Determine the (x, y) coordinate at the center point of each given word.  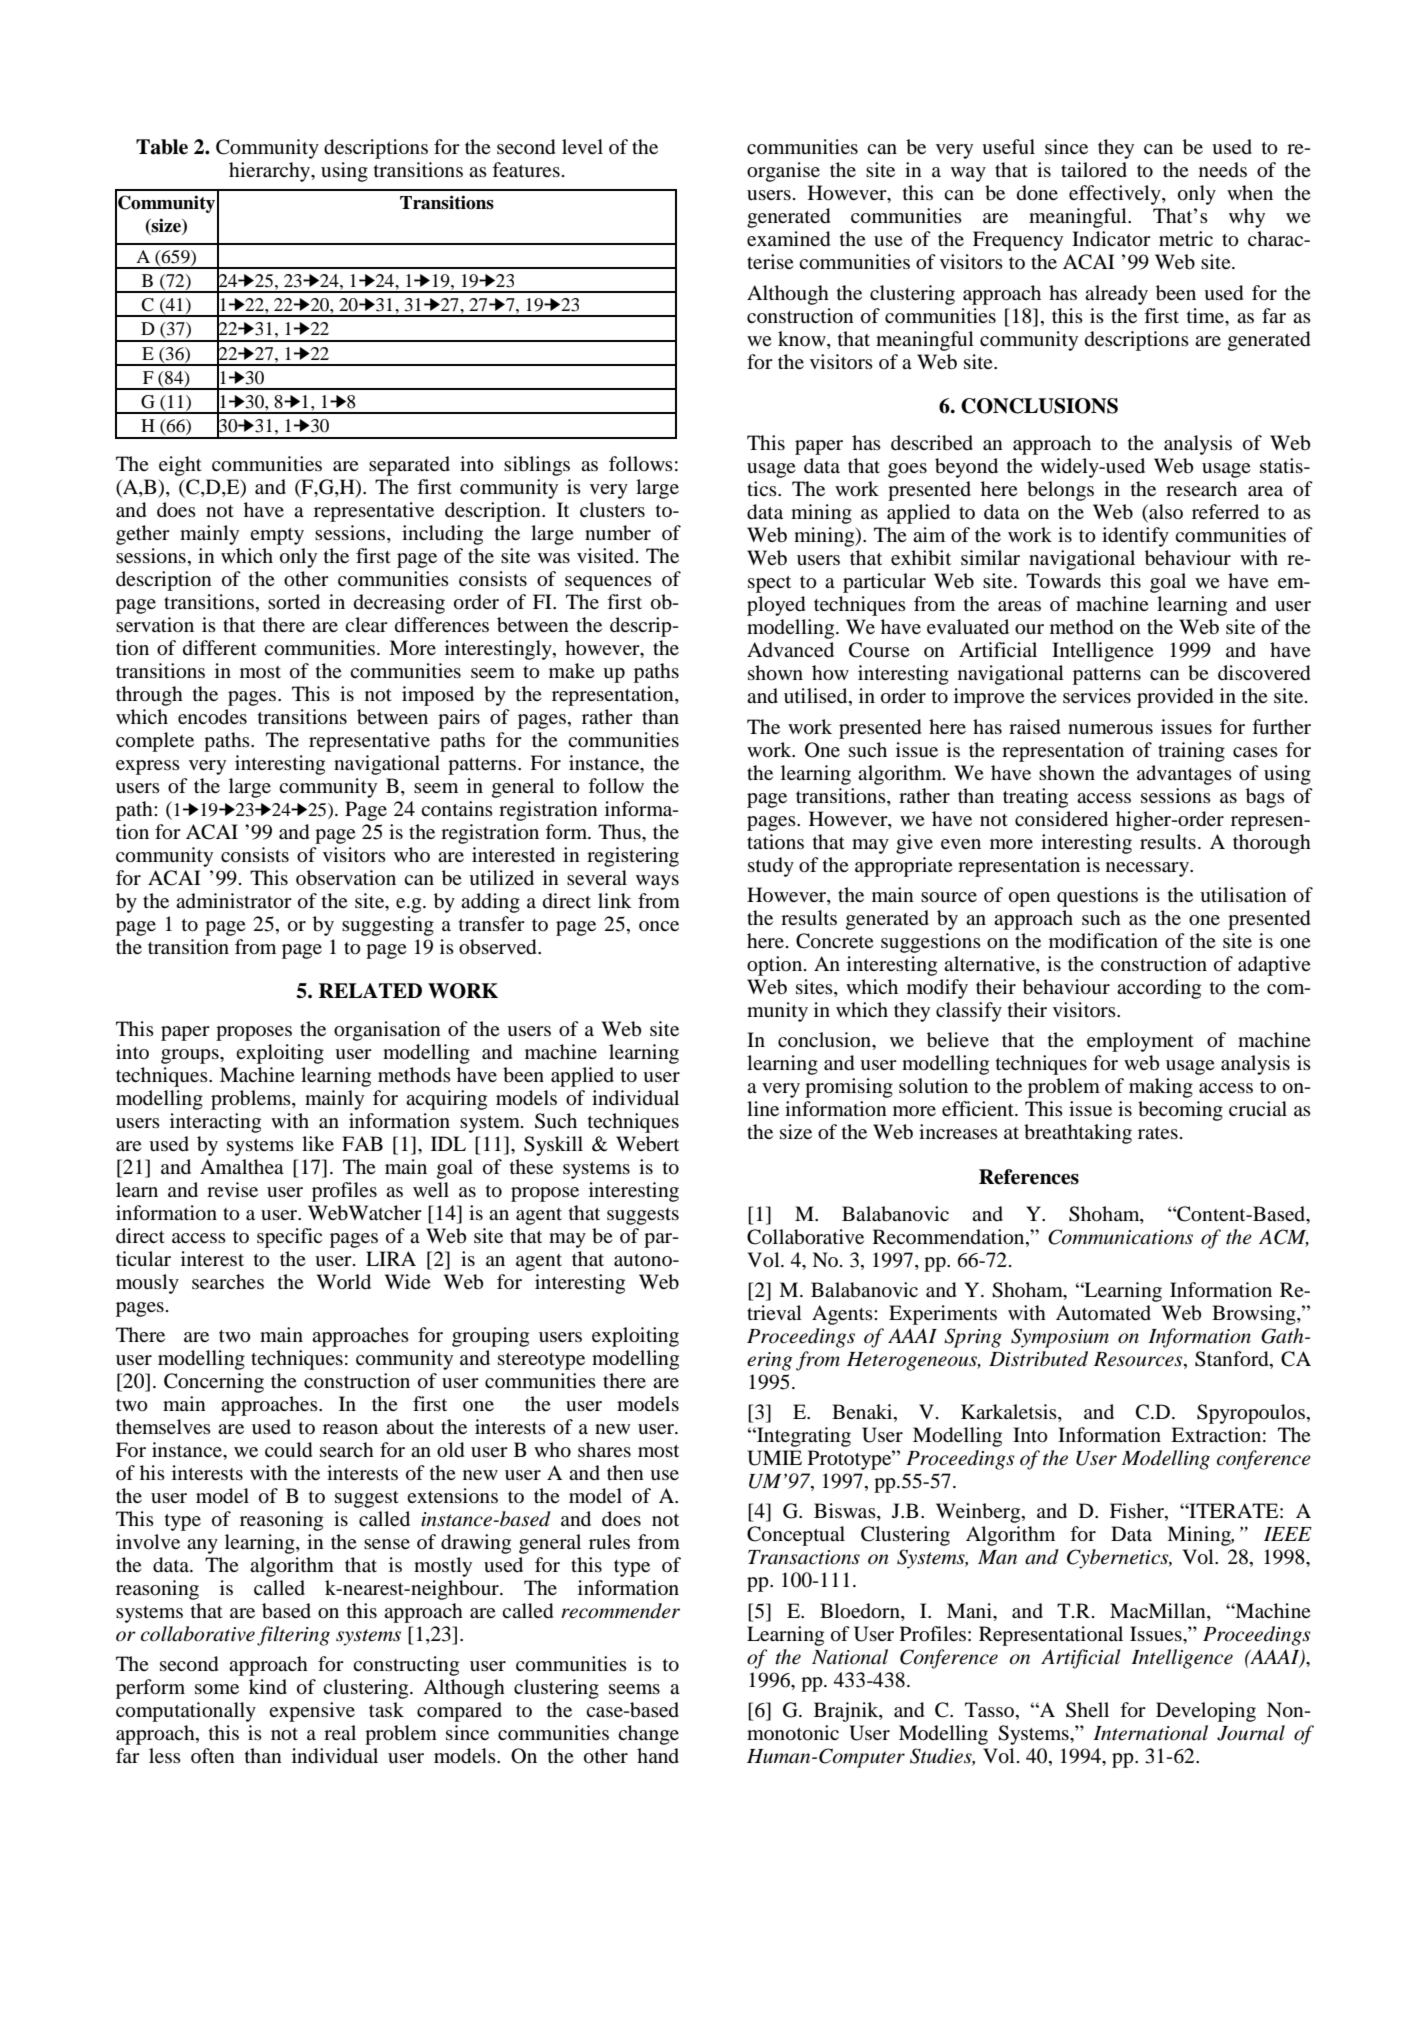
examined (788, 239)
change (648, 1735)
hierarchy (271, 172)
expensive (312, 1712)
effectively (1116, 195)
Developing (1206, 1712)
